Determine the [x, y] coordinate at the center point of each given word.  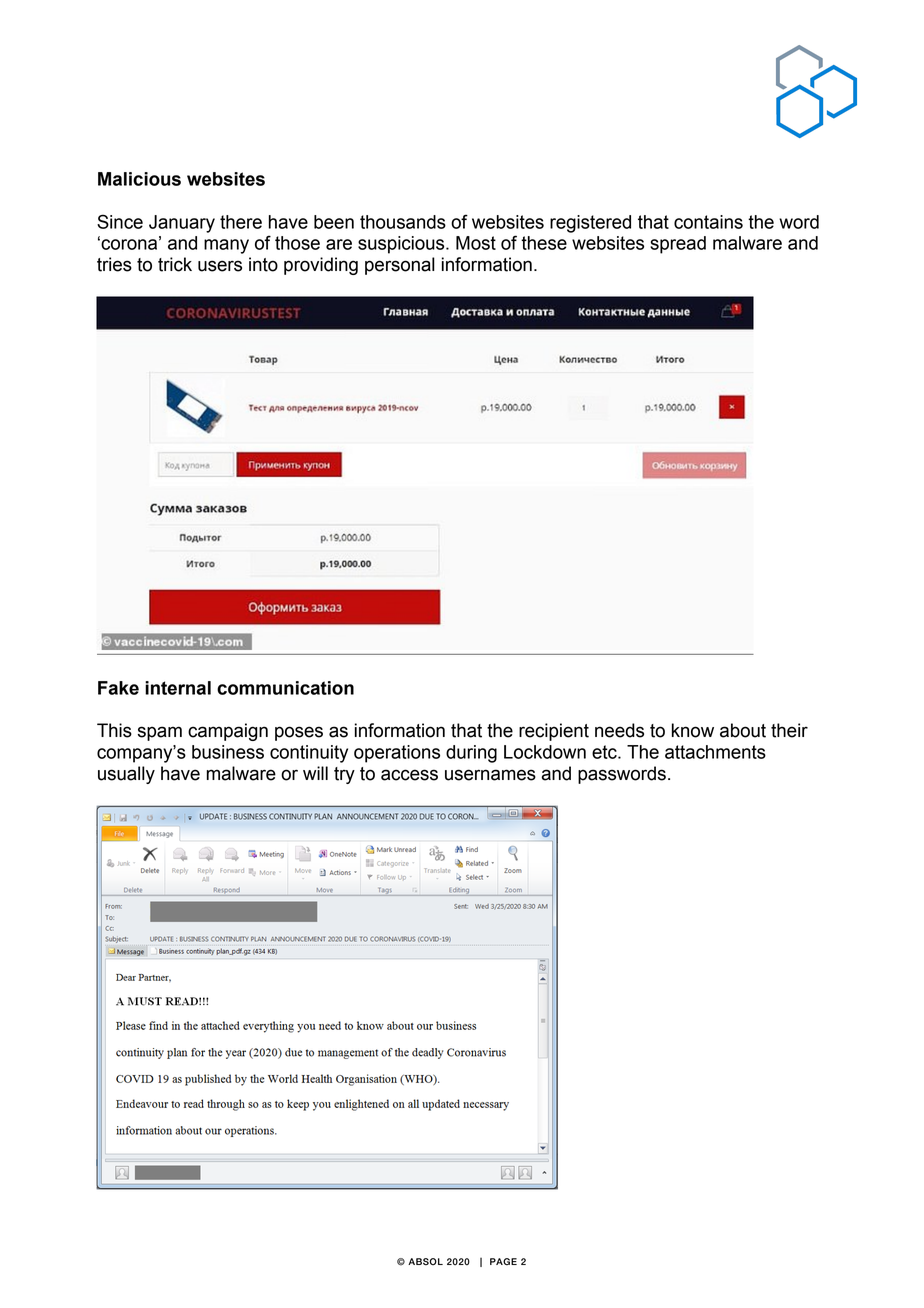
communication [285, 688]
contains [708, 222]
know [693, 730]
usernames [490, 775]
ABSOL [425, 1262]
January [182, 224]
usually [126, 775]
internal [178, 688]
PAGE [503, 1261]
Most [476, 243]
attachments [715, 752]
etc [605, 752]
